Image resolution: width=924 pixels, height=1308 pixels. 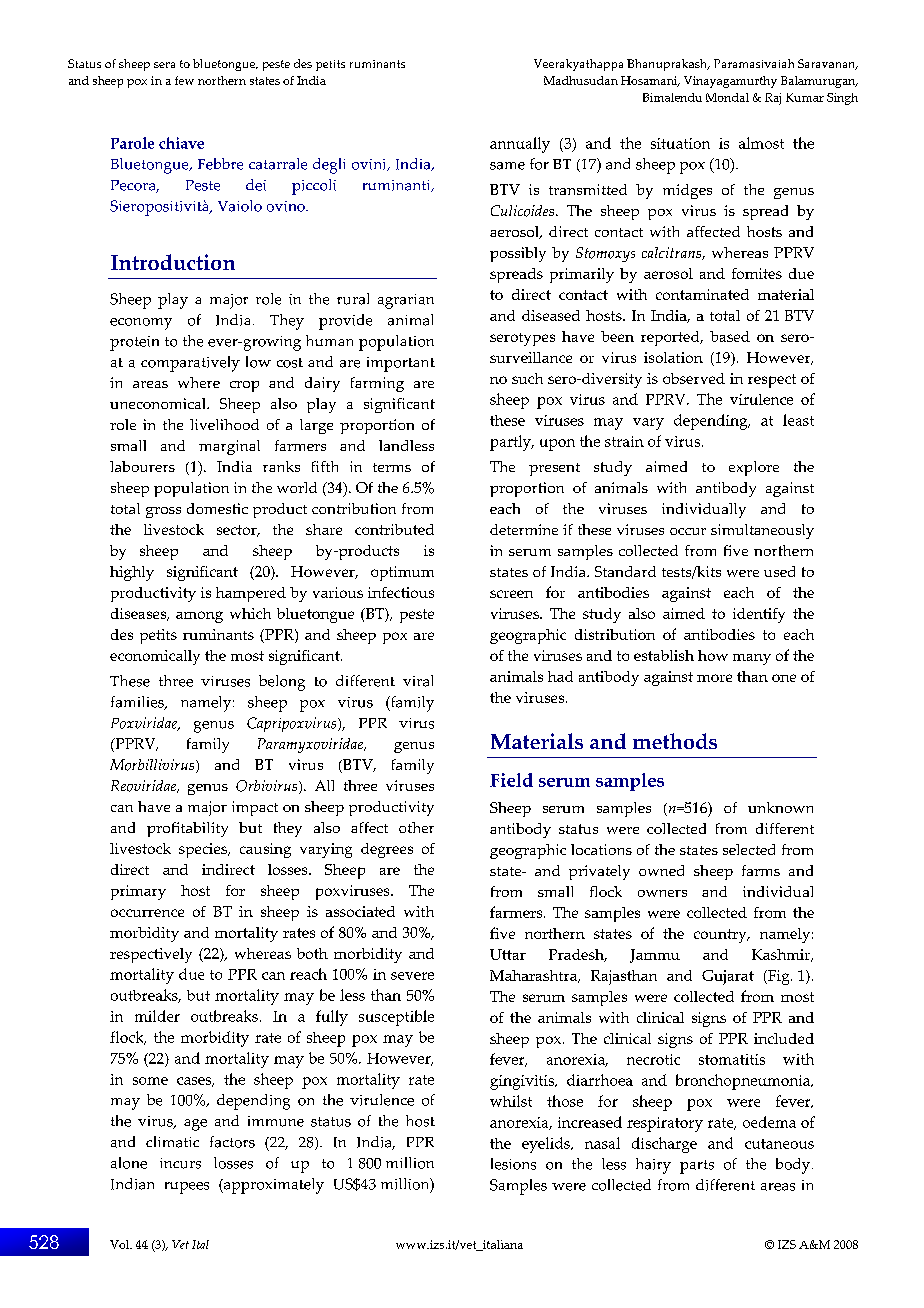 I want to click on Uttar, so click(x=508, y=954).
